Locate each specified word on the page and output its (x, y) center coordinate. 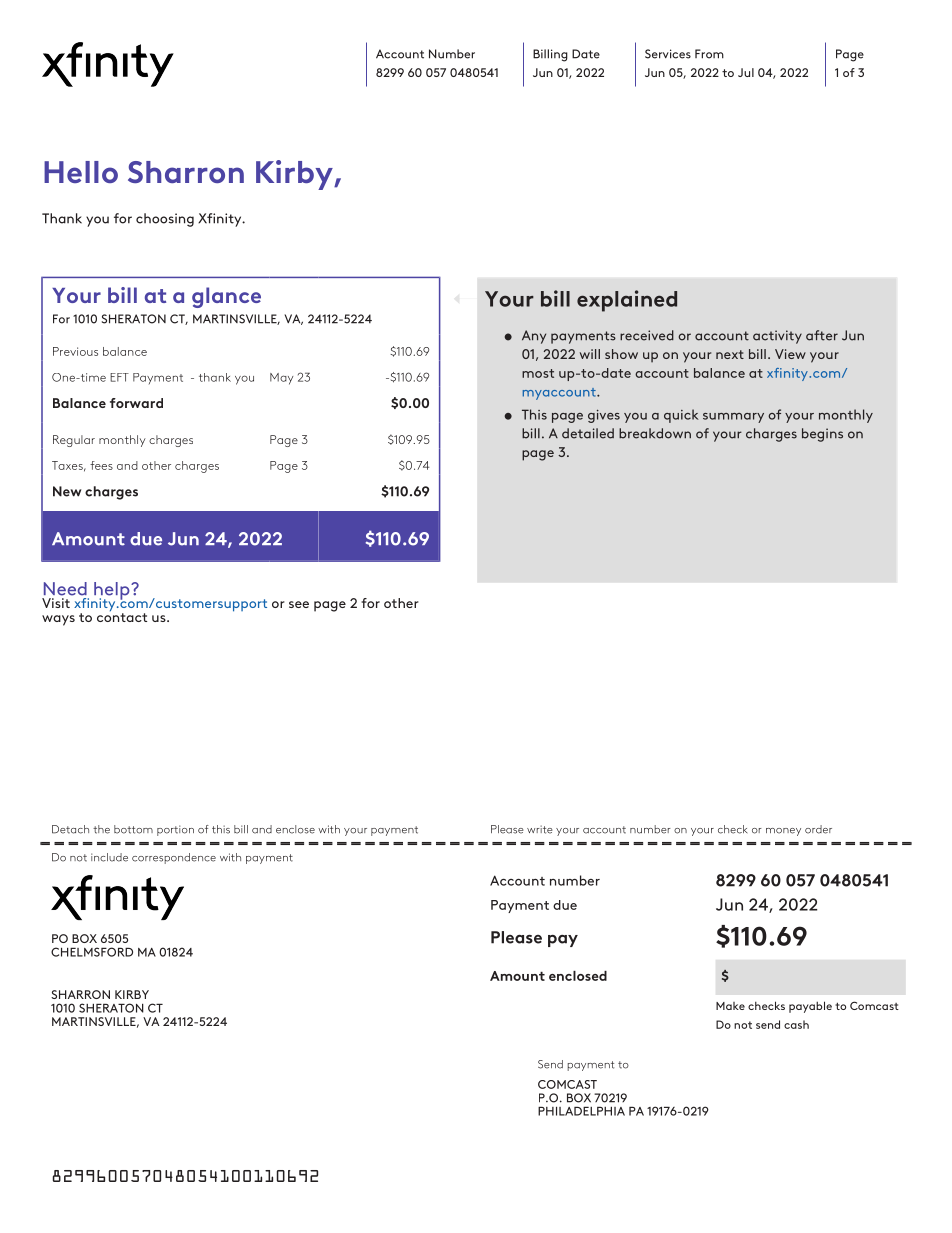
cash (796, 1024)
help (112, 592)
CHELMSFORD (92, 952)
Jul (746, 72)
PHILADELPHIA (581, 1111)
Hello (81, 172)
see (299, 604)
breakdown (655, 433)
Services (668, 54)
